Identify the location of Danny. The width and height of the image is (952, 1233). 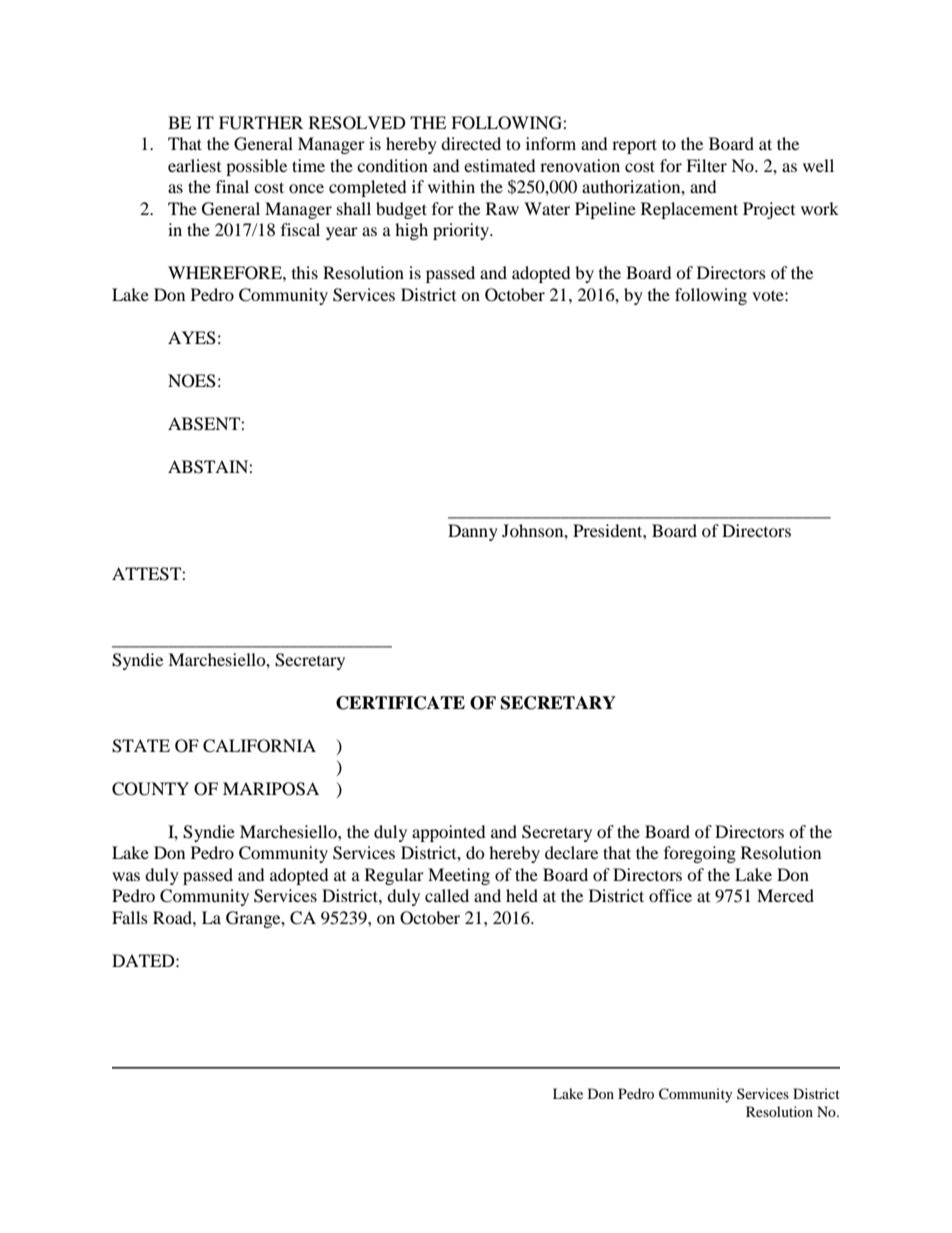
(473, 532).
